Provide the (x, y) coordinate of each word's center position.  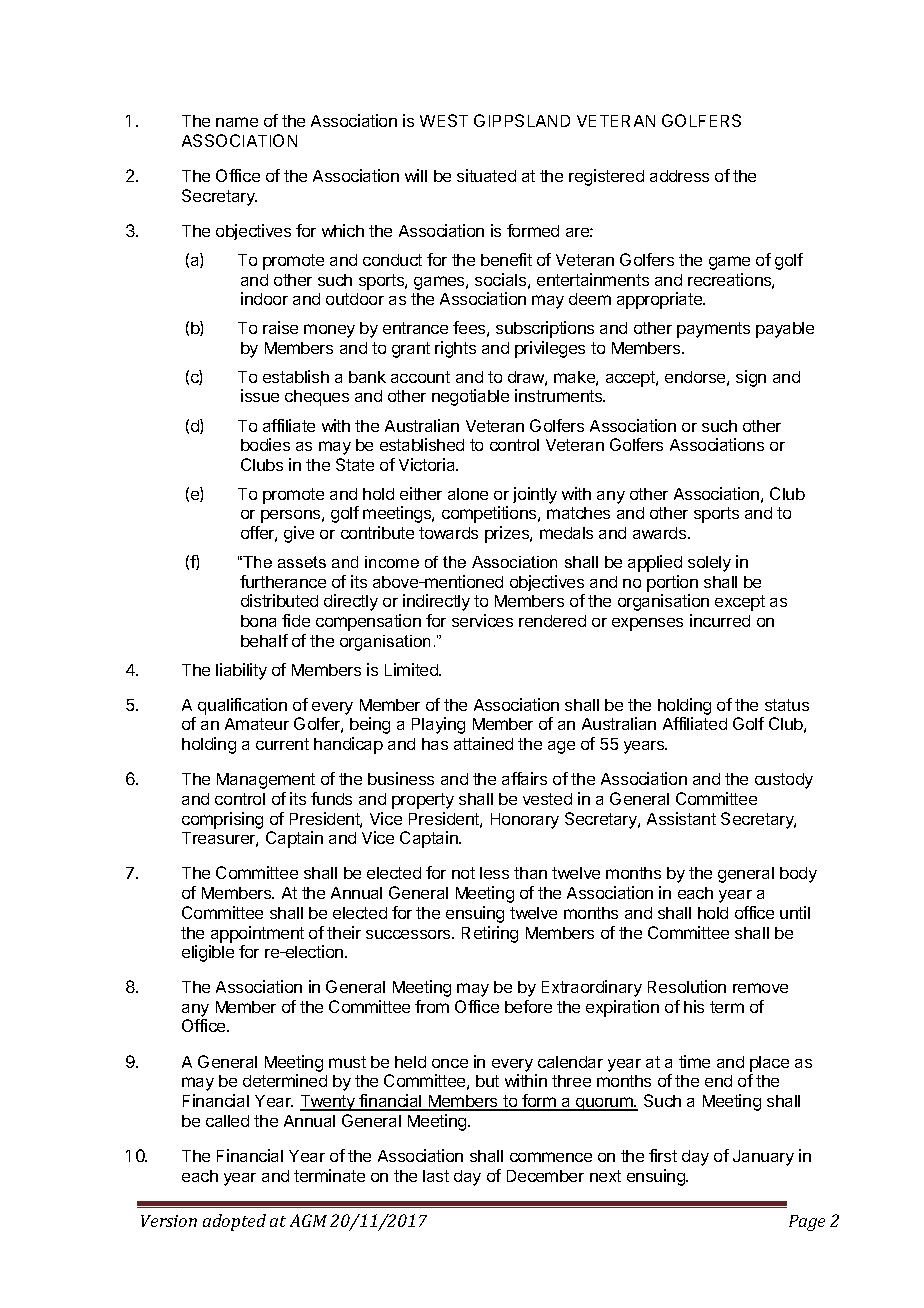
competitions (490, 514)
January (763, 1158)
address (679, 176)
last (436, 1176)
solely (709, 564)
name (237, 122)
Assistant (681, 818)
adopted (234, 1222)
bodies (265, 444)
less (494, 873)
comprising (222, 820)
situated (486, 175)
